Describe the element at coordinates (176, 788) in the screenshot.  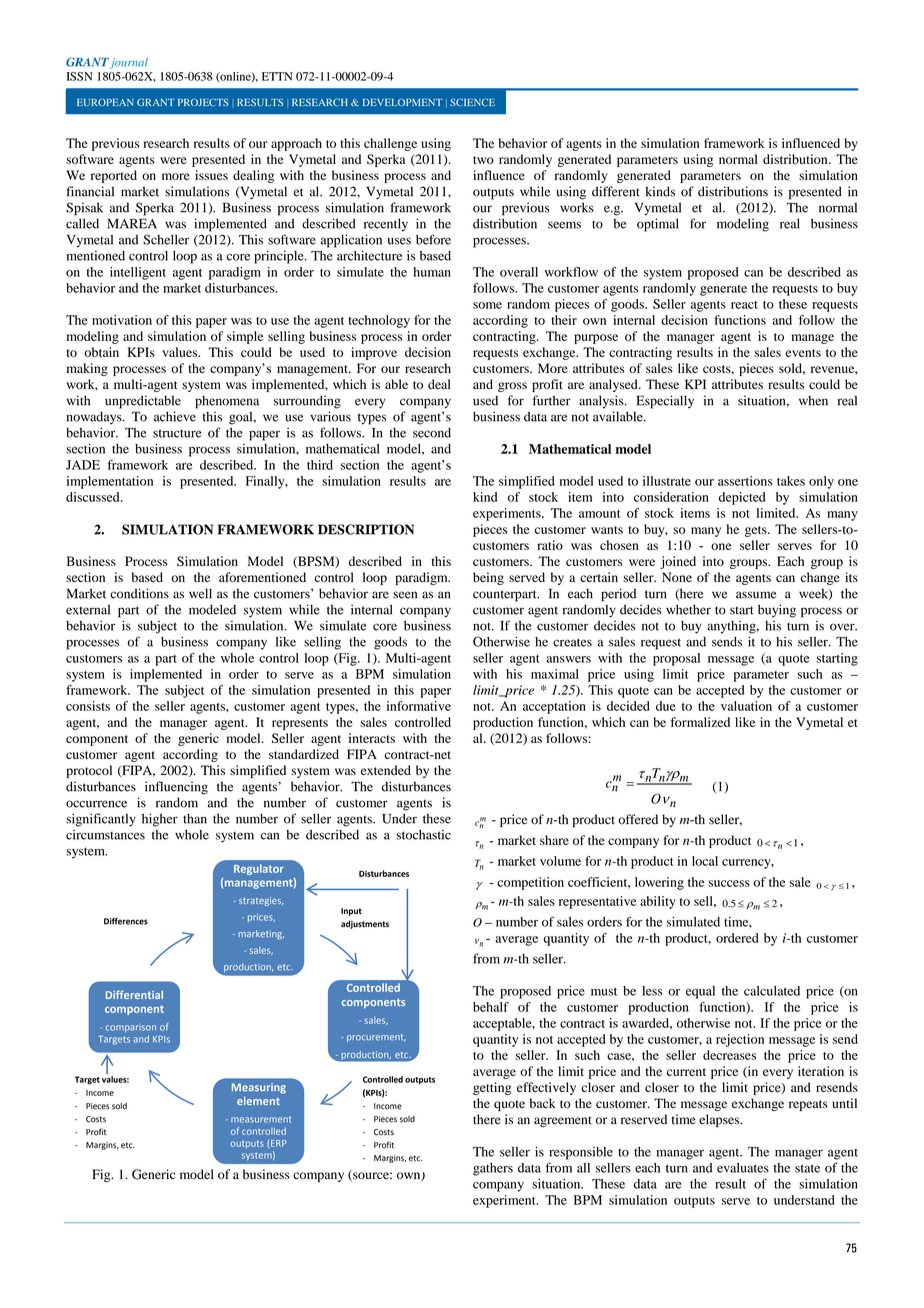
I see `influencing` at that location.
